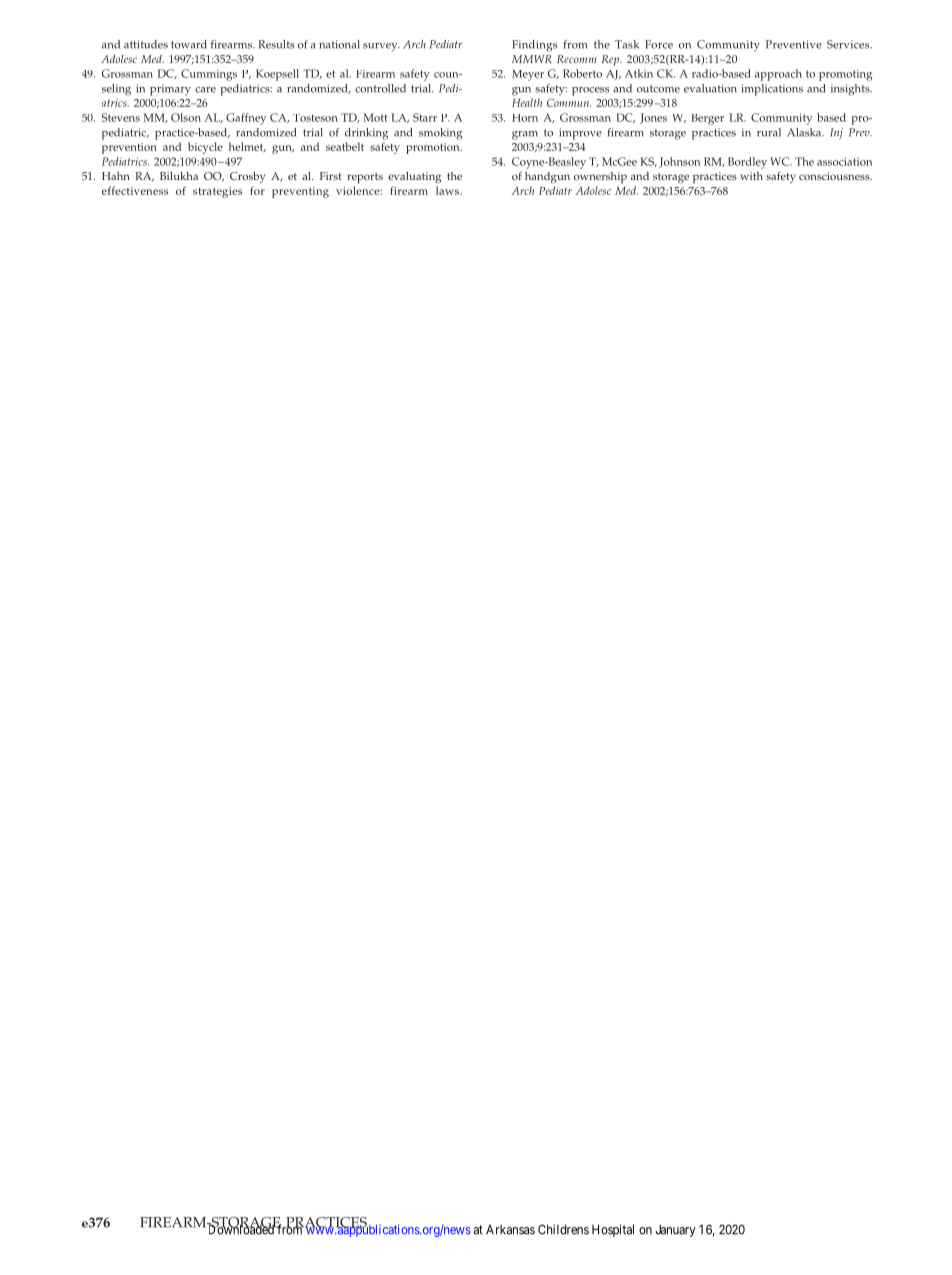  I want to click on Downloaded, so click(240, 1229).
